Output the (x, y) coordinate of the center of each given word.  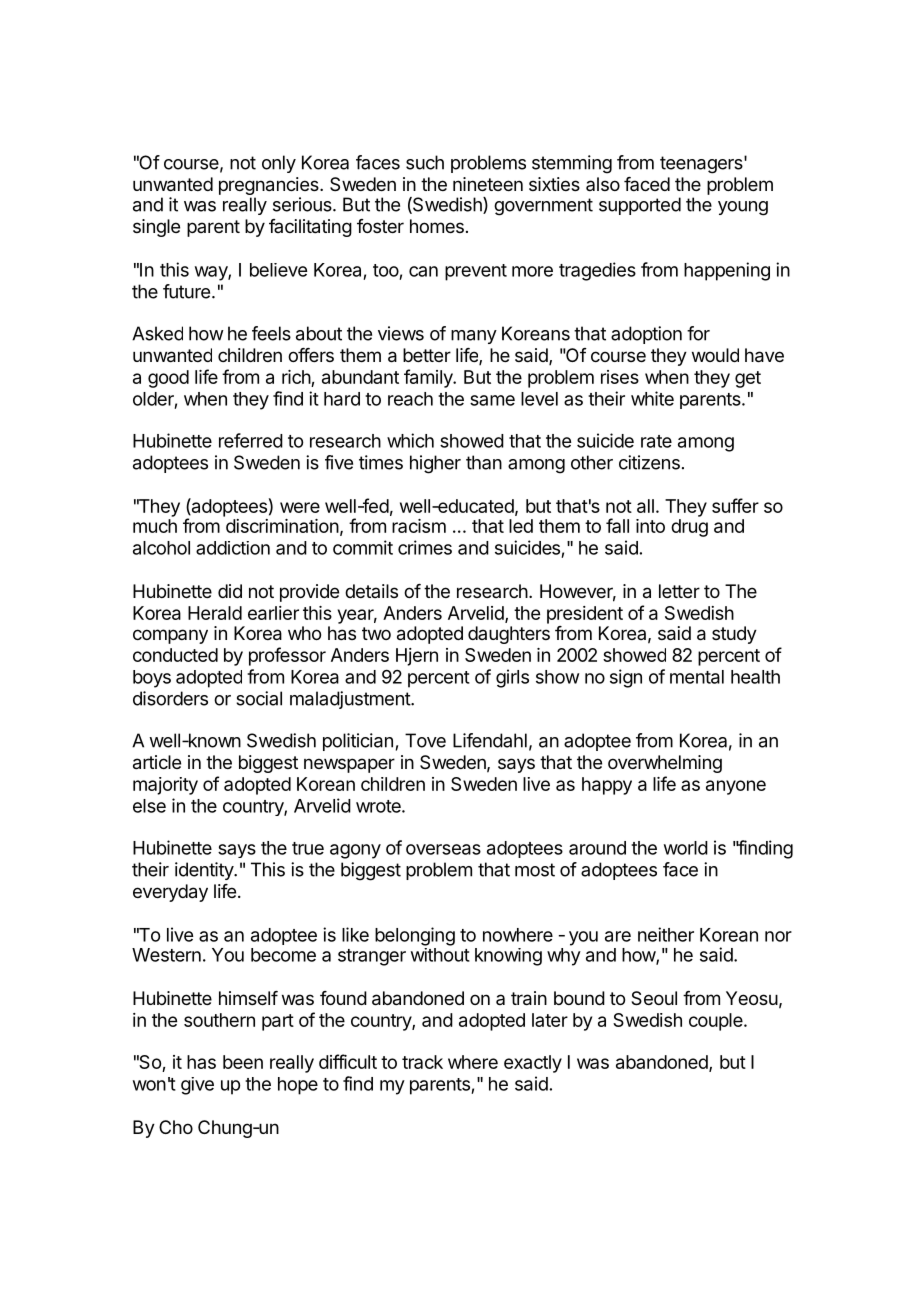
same (492, 400)
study (734, 635)
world (686, 848)
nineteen (488, 184)
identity (205, 871)
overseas (443, 849)
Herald (215, 613)
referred (251, 440)
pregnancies (270, 187)
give (197, 1086)
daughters (509, 635)
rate (656, 441)
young (743, 208)
